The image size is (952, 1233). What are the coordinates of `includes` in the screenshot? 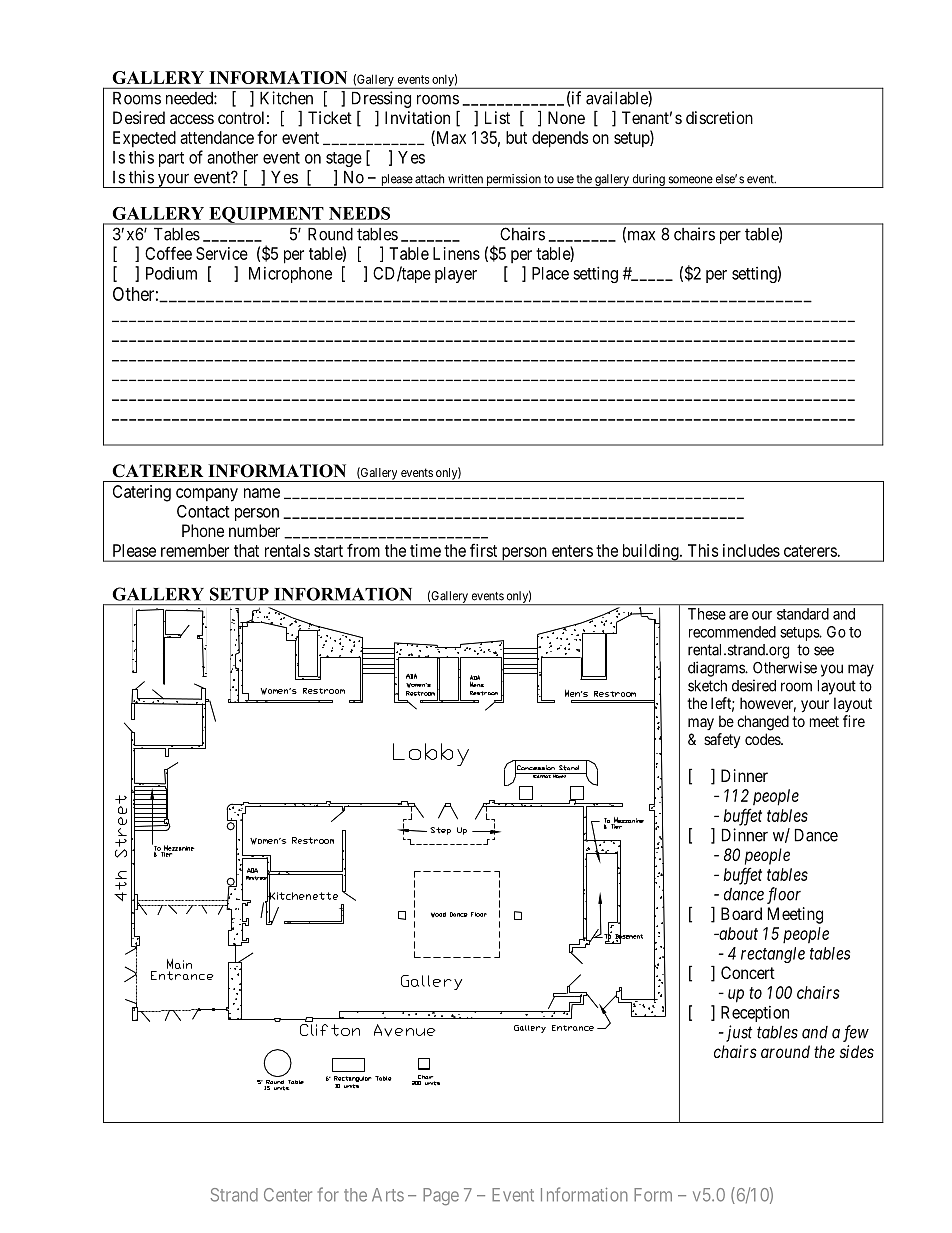 It's located at (751, 550).
